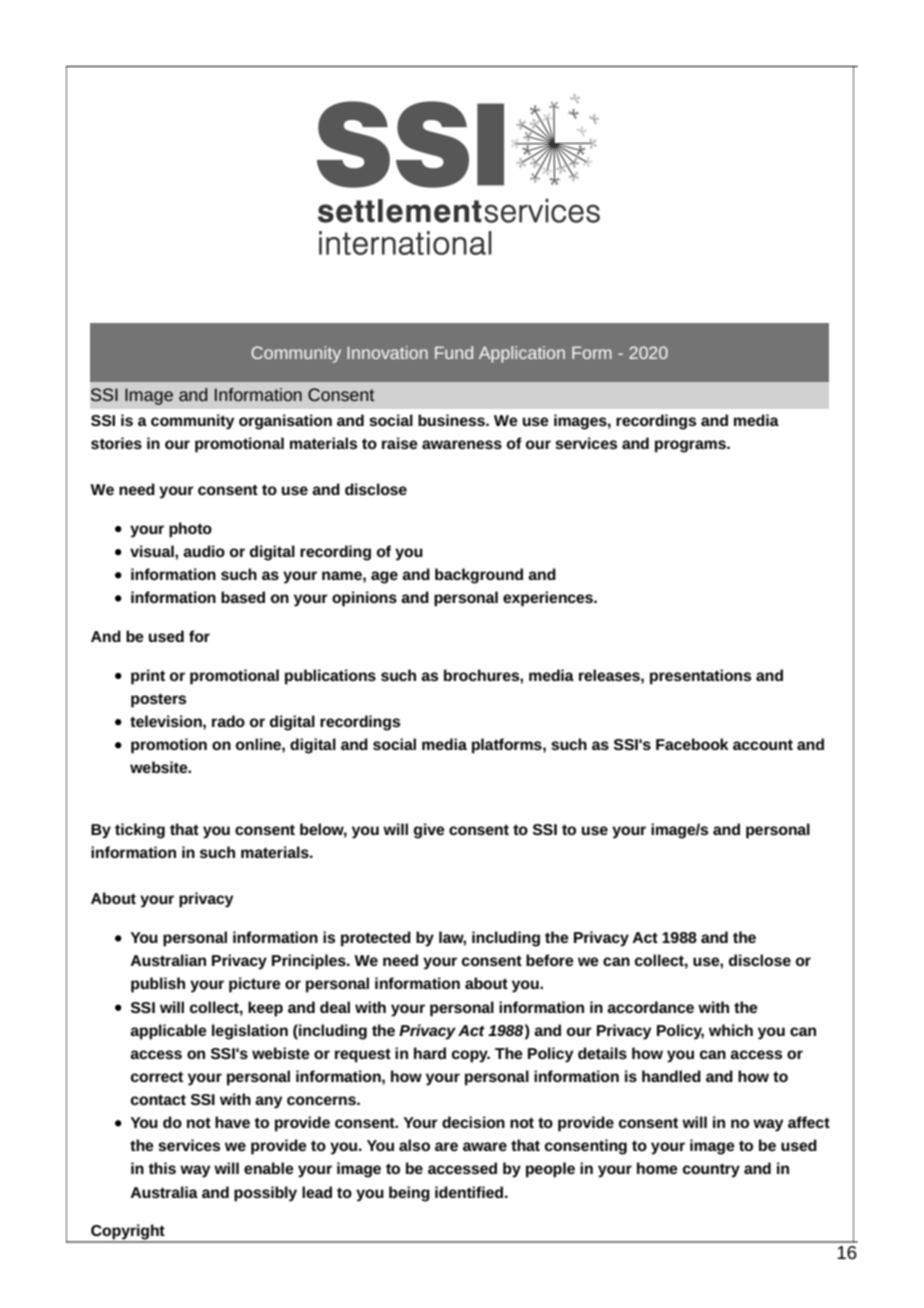 The width and height of the document is (924, 1308). Describe the element at coordinates (522, 354) in the document. I see `Application` at that location.
